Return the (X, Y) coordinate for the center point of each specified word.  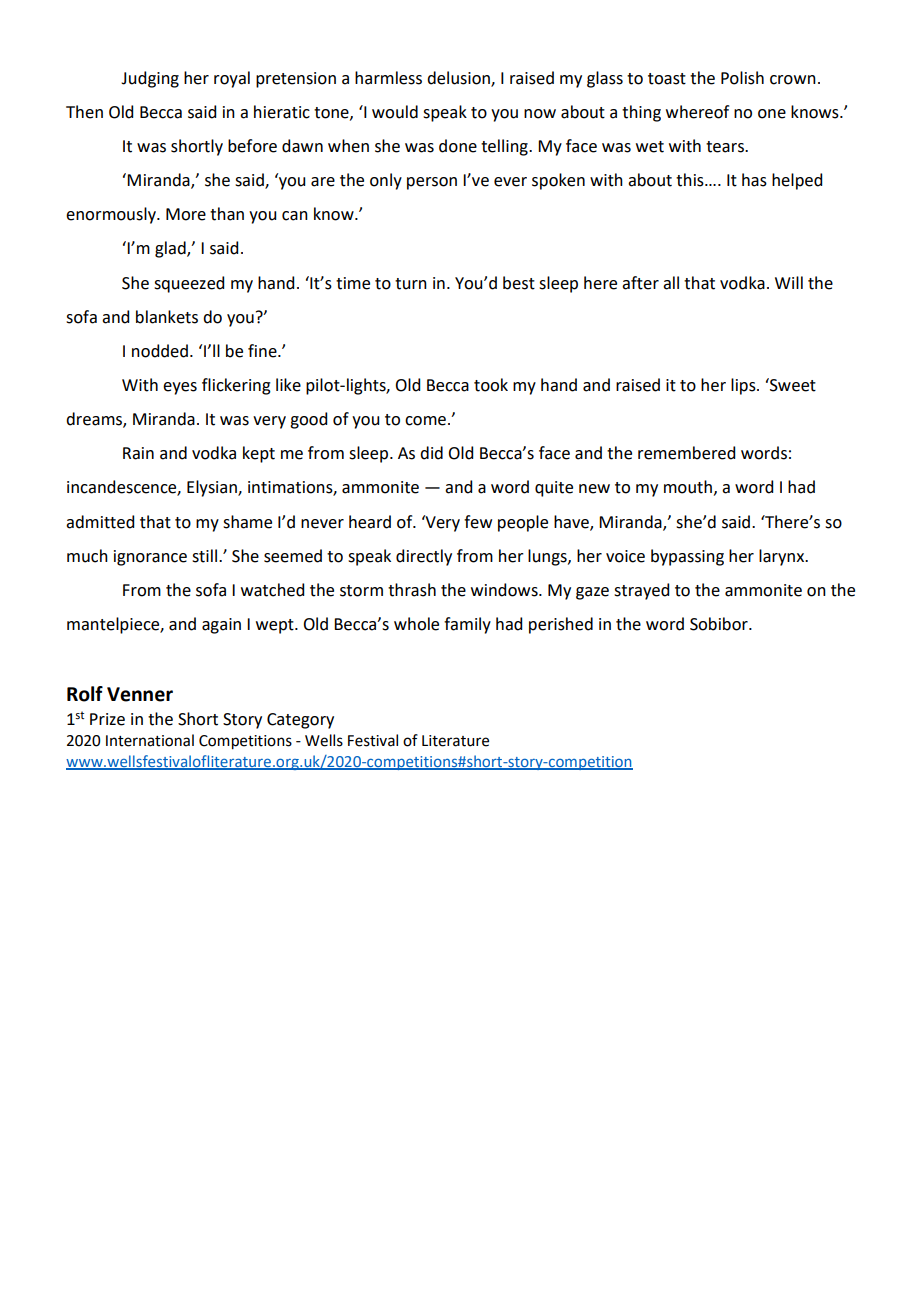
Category (300, 721)
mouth (688, 487)
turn (411, 284)
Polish (742, 78)
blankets (167, 317)
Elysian (213, 488)
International (150, 740)
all (671, 283)
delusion (459, 79)
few (478, 522)
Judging (150, 79)
